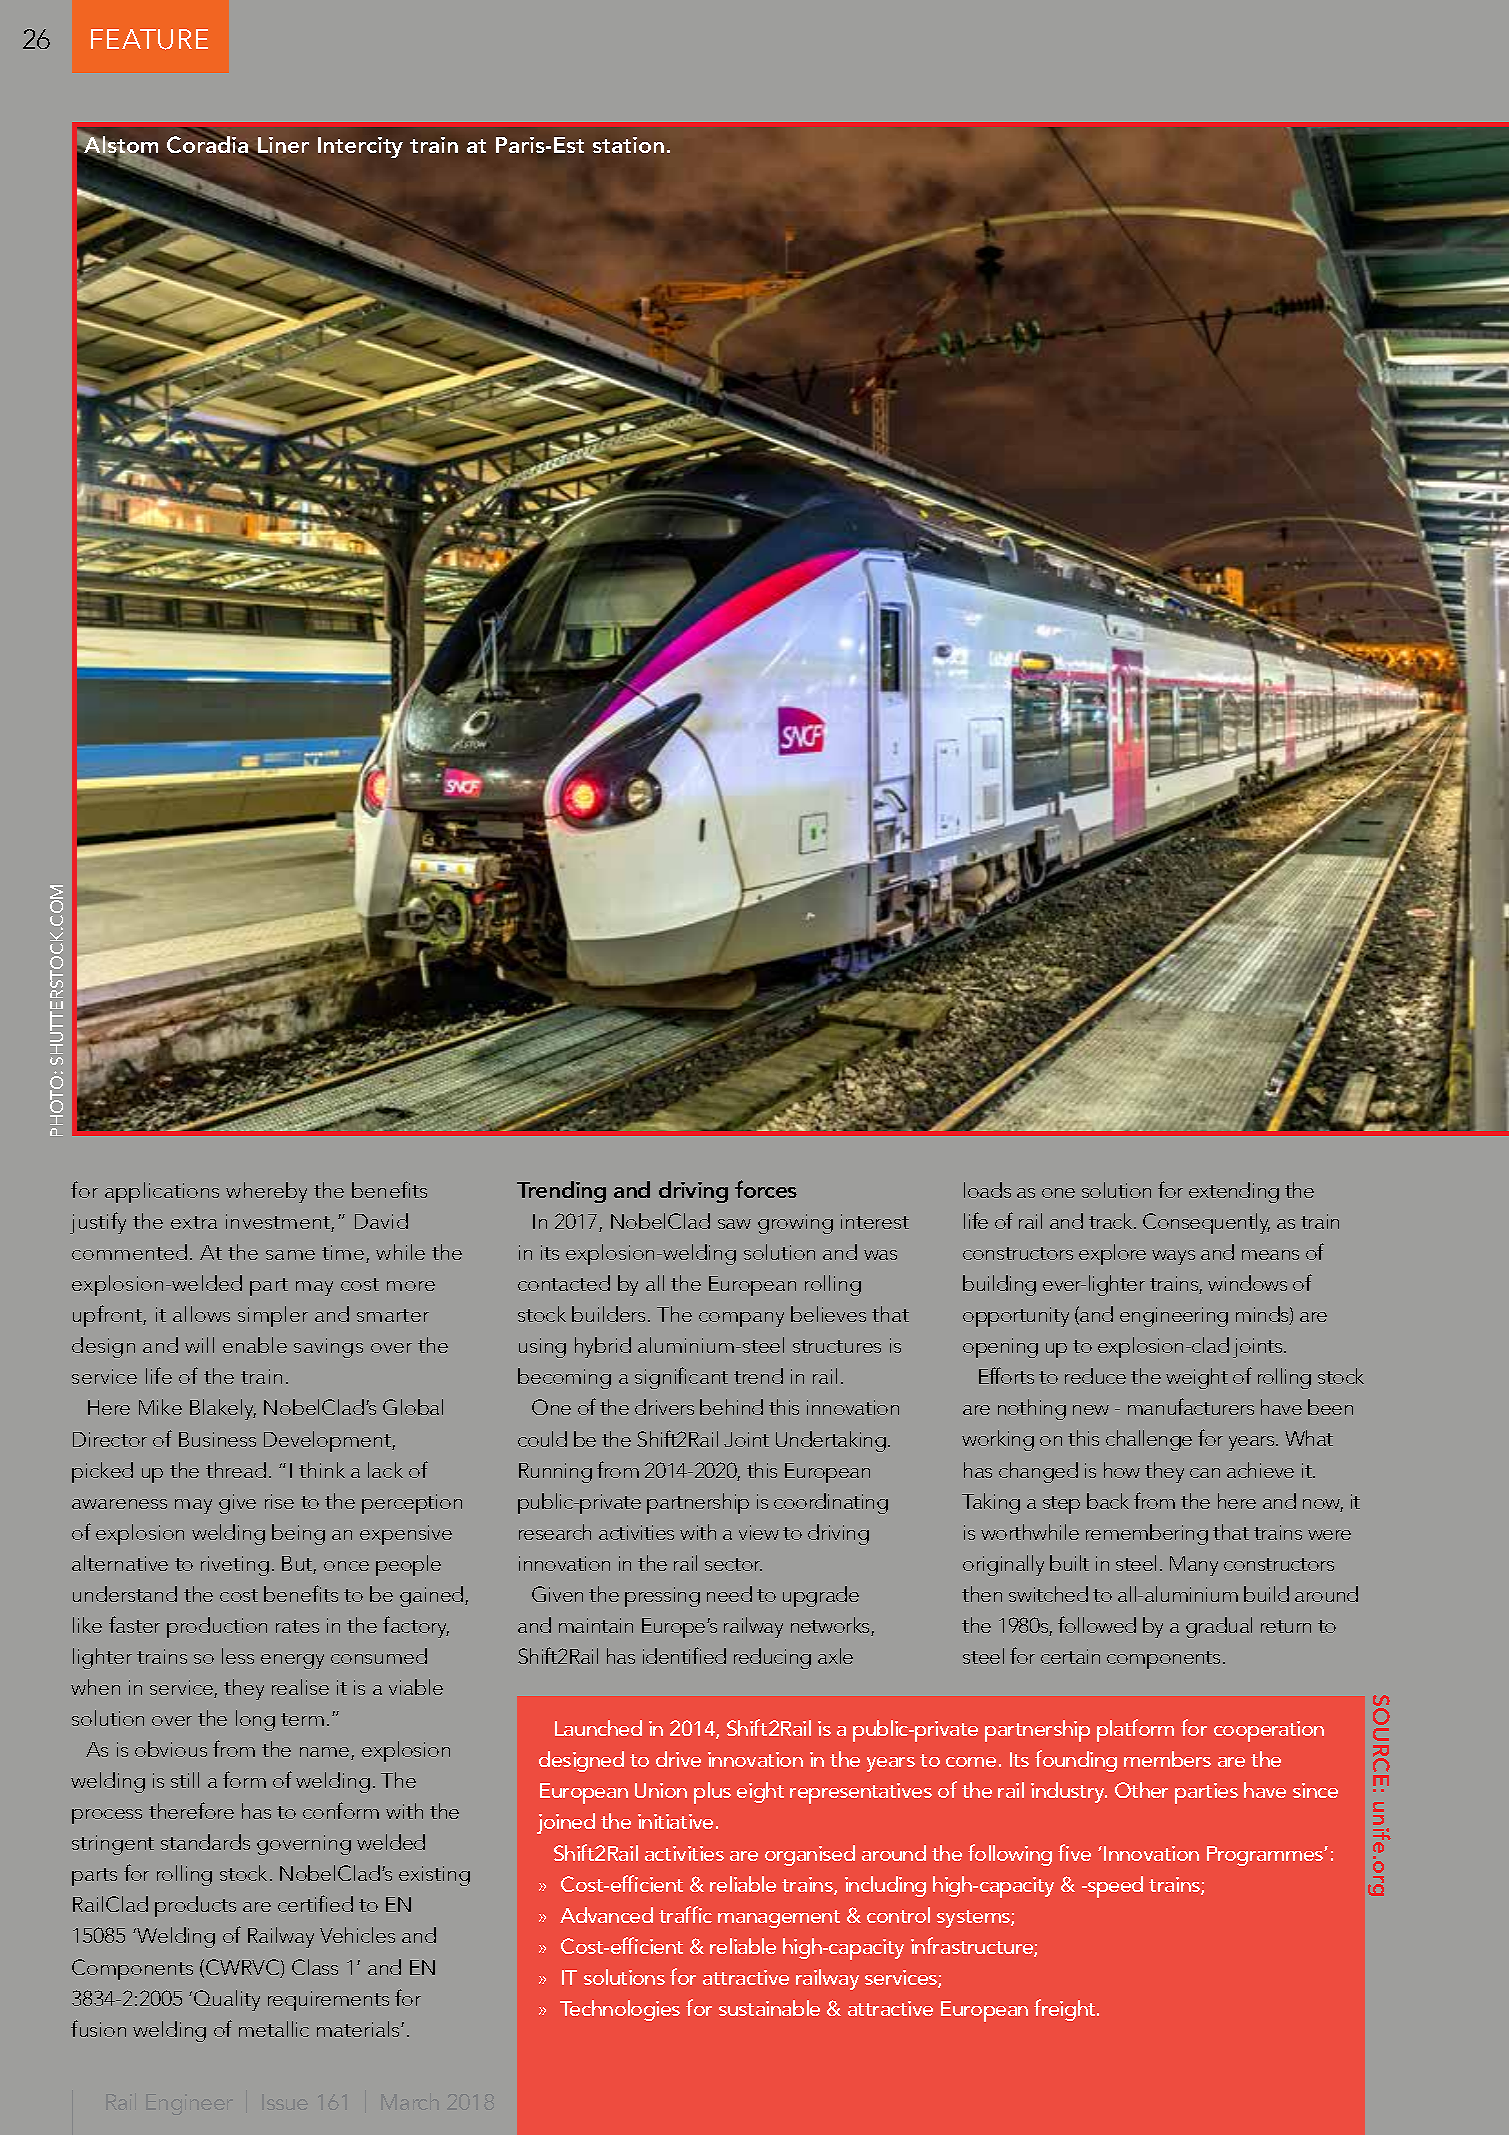  What do you see at coordinates (283, 145) in the page?
I see `Liner` at bounding box center [283, 145].
